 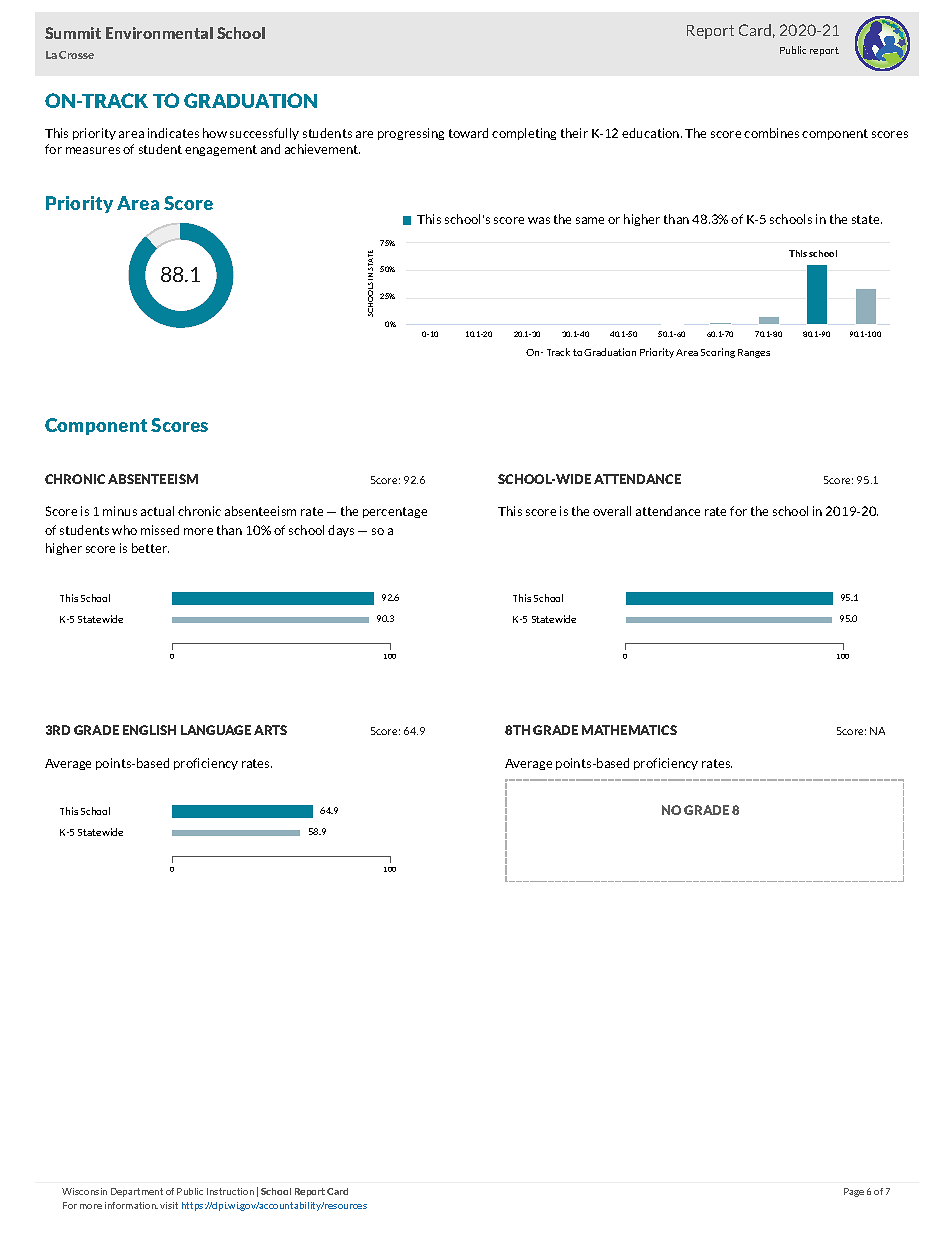 What do you see at coordinates (157, 511) in the screenshot?
I see `actual` at bounding box center [157, 511].
